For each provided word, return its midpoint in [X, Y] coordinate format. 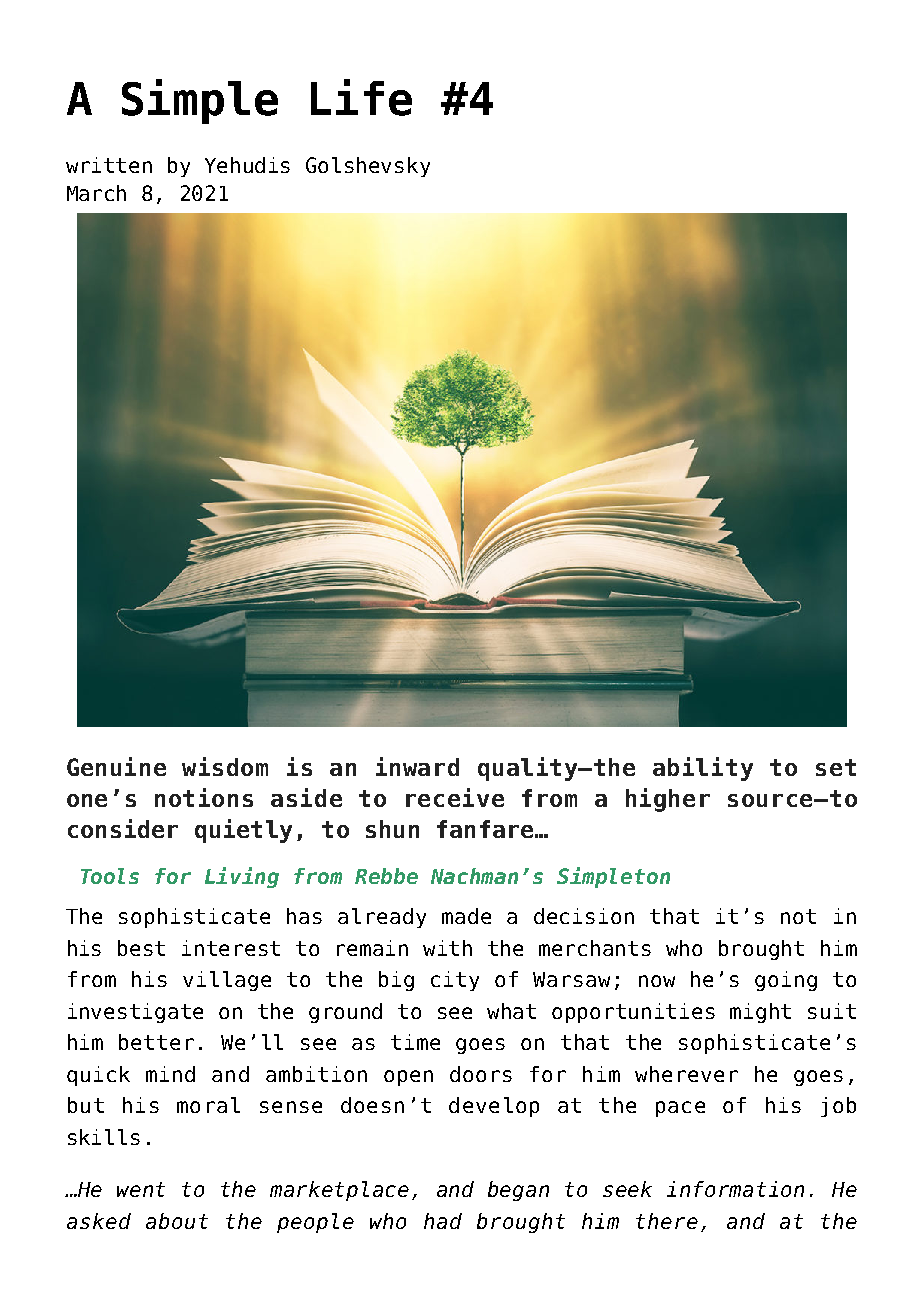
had [443, 1221]
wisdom [225, 766]
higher [668, 800]
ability [703, 769]
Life [361, 97]
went [141, 1189]
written [109, 165]
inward [417, 766]
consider [123, 828]
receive [455, 797]
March [96, 193]
